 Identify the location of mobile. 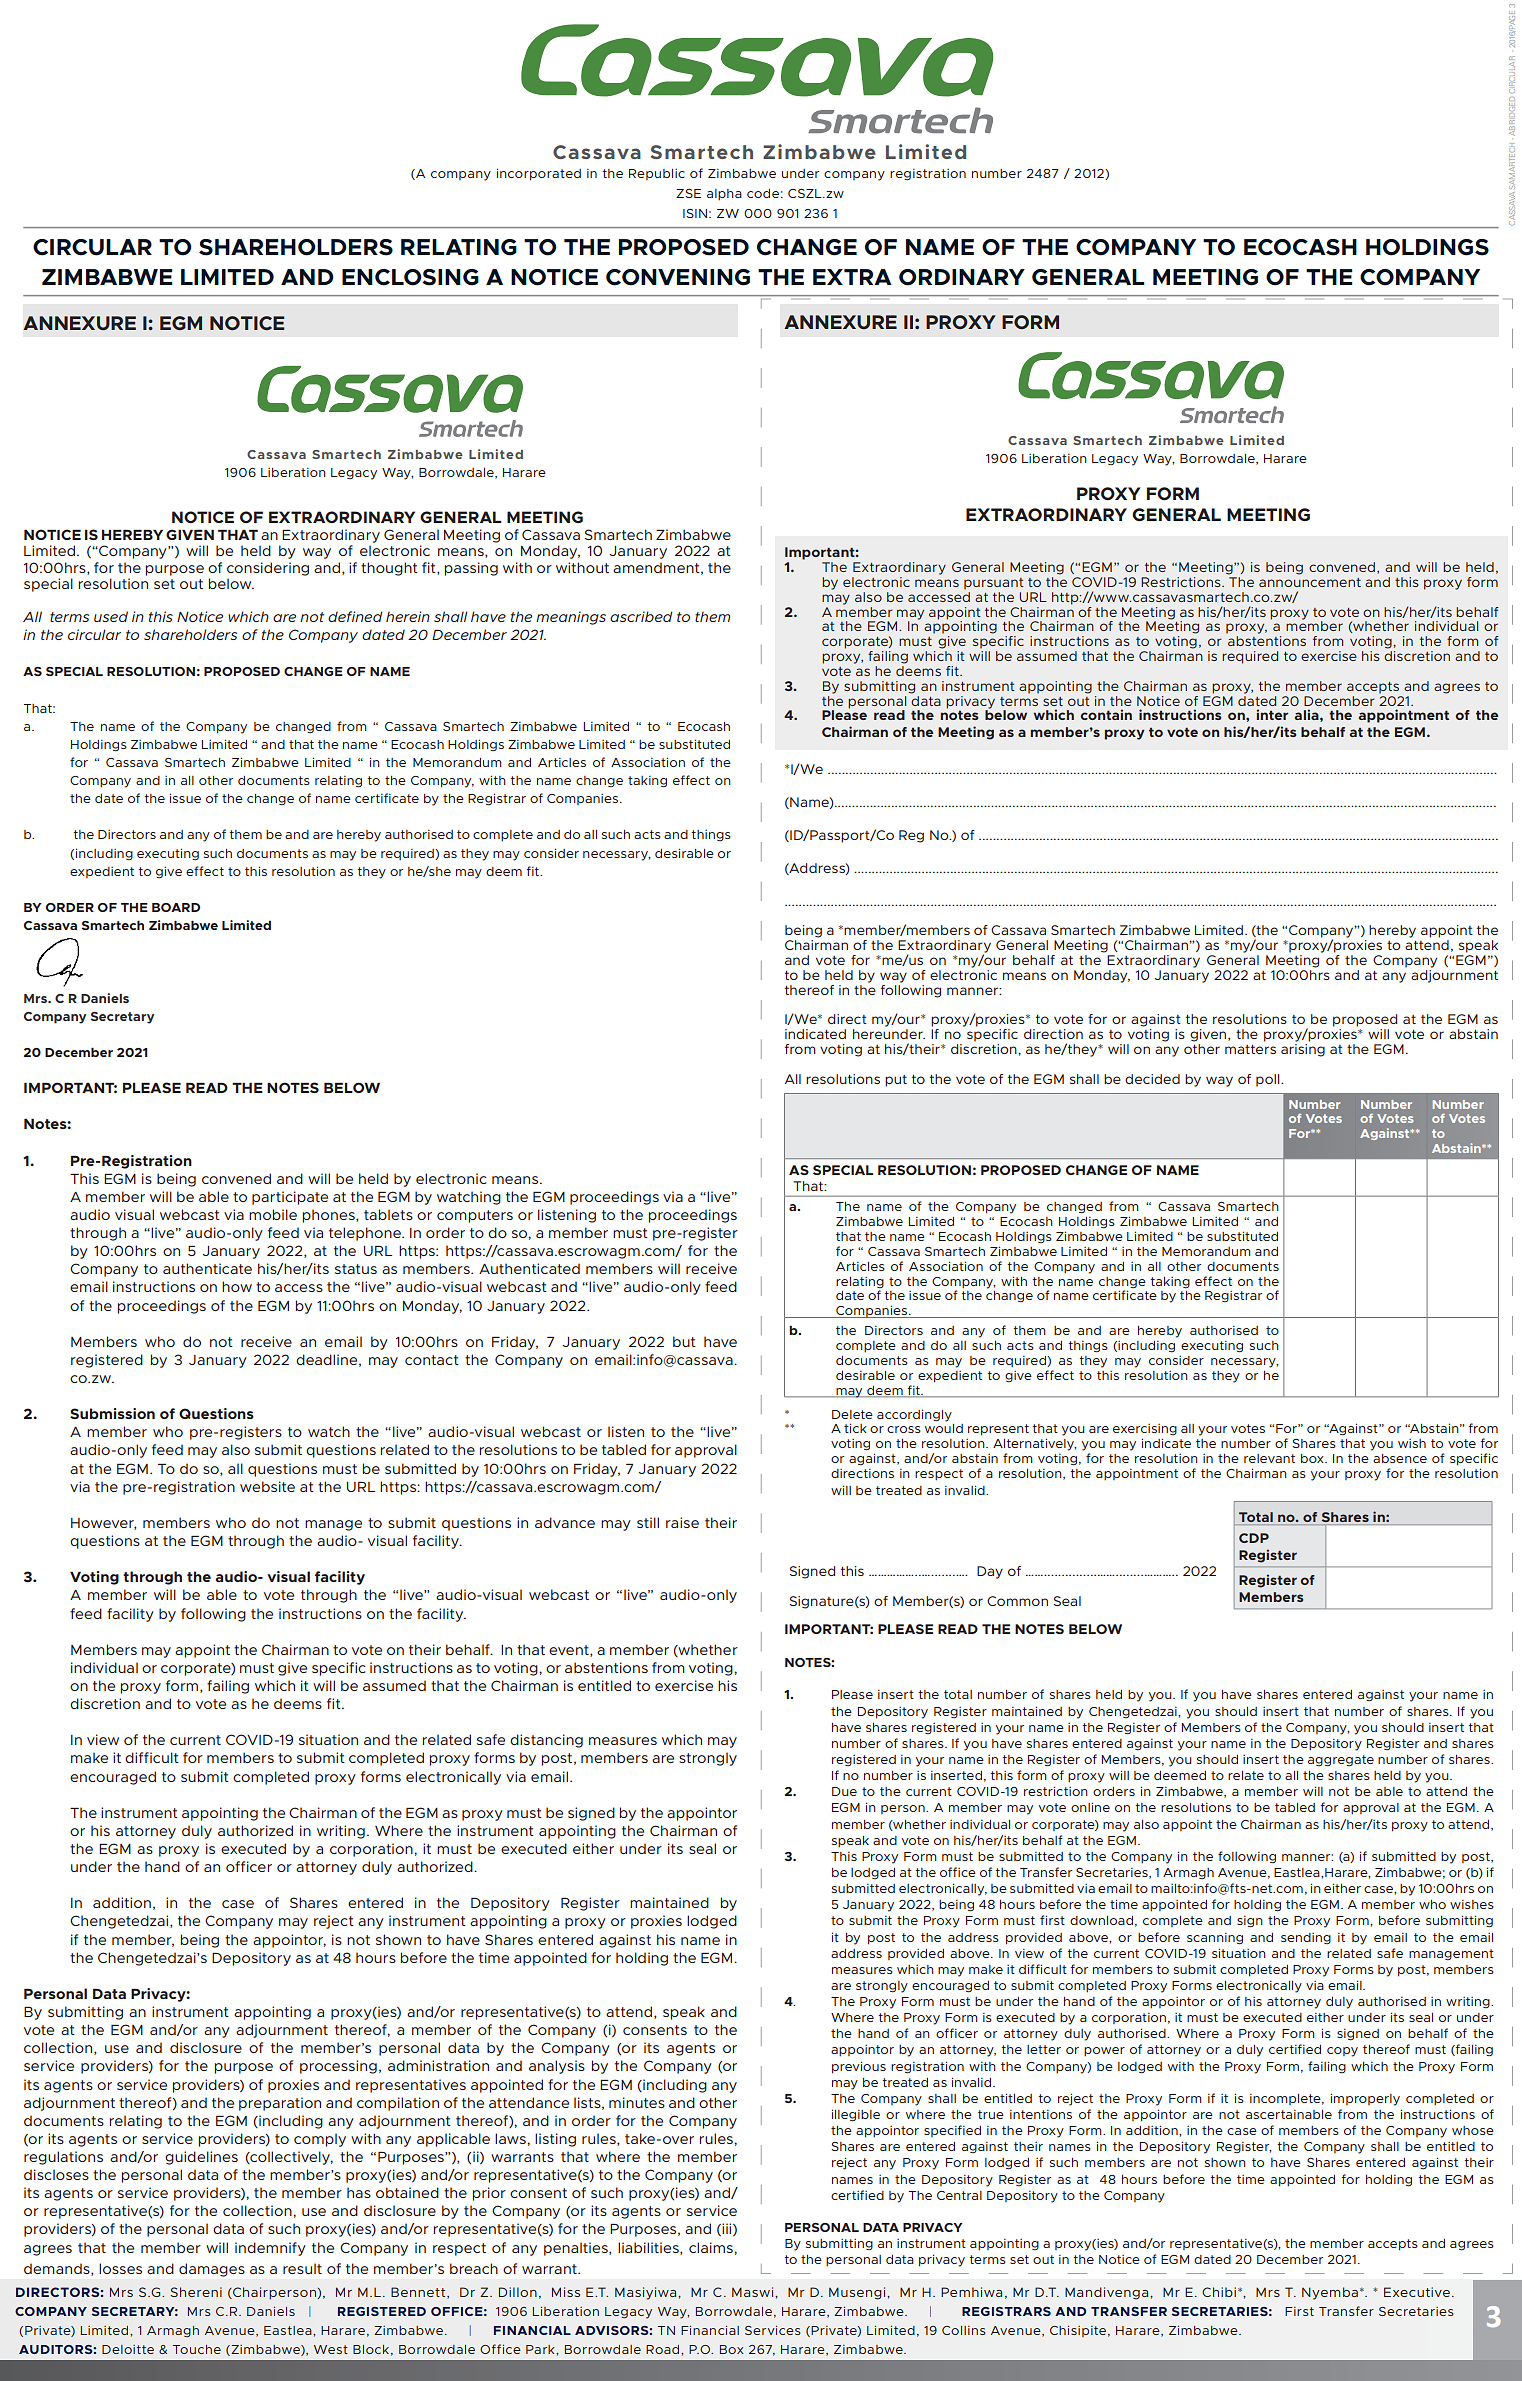
(273, 1214).
